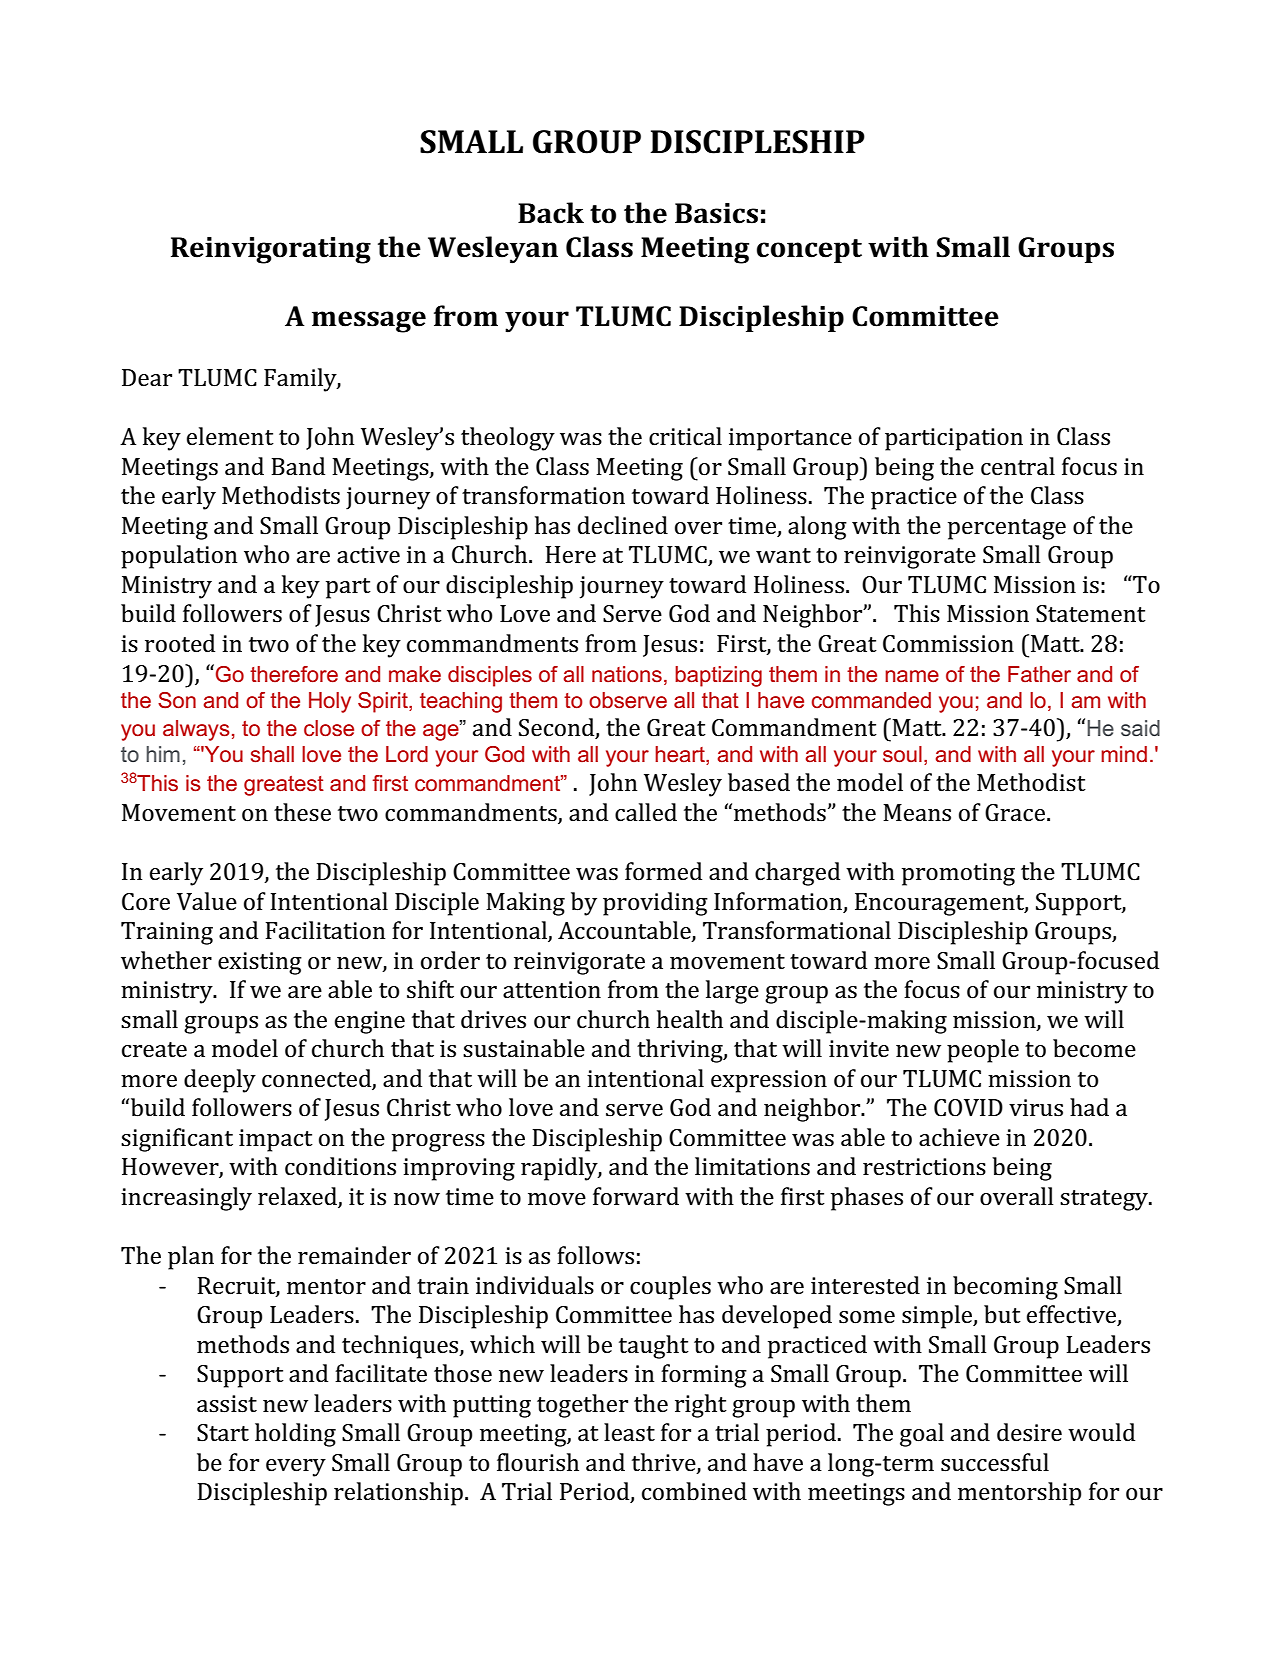  I want to click on Basics, so click(716, 213).
